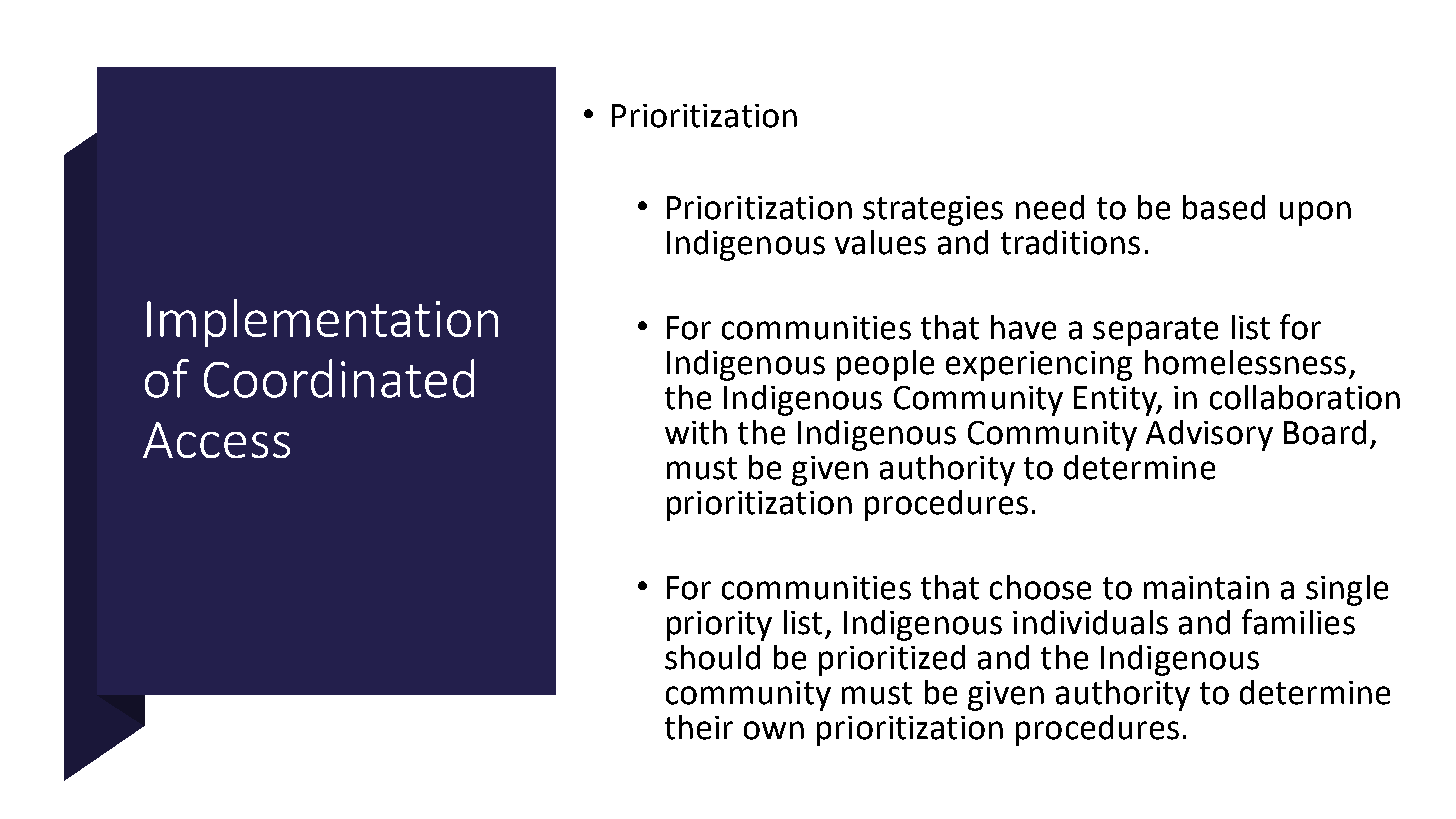 The width and height of the image is (1456, 819). Describe the element at coordinates (1206, 588) in the image. I see `maintain` at that location.
